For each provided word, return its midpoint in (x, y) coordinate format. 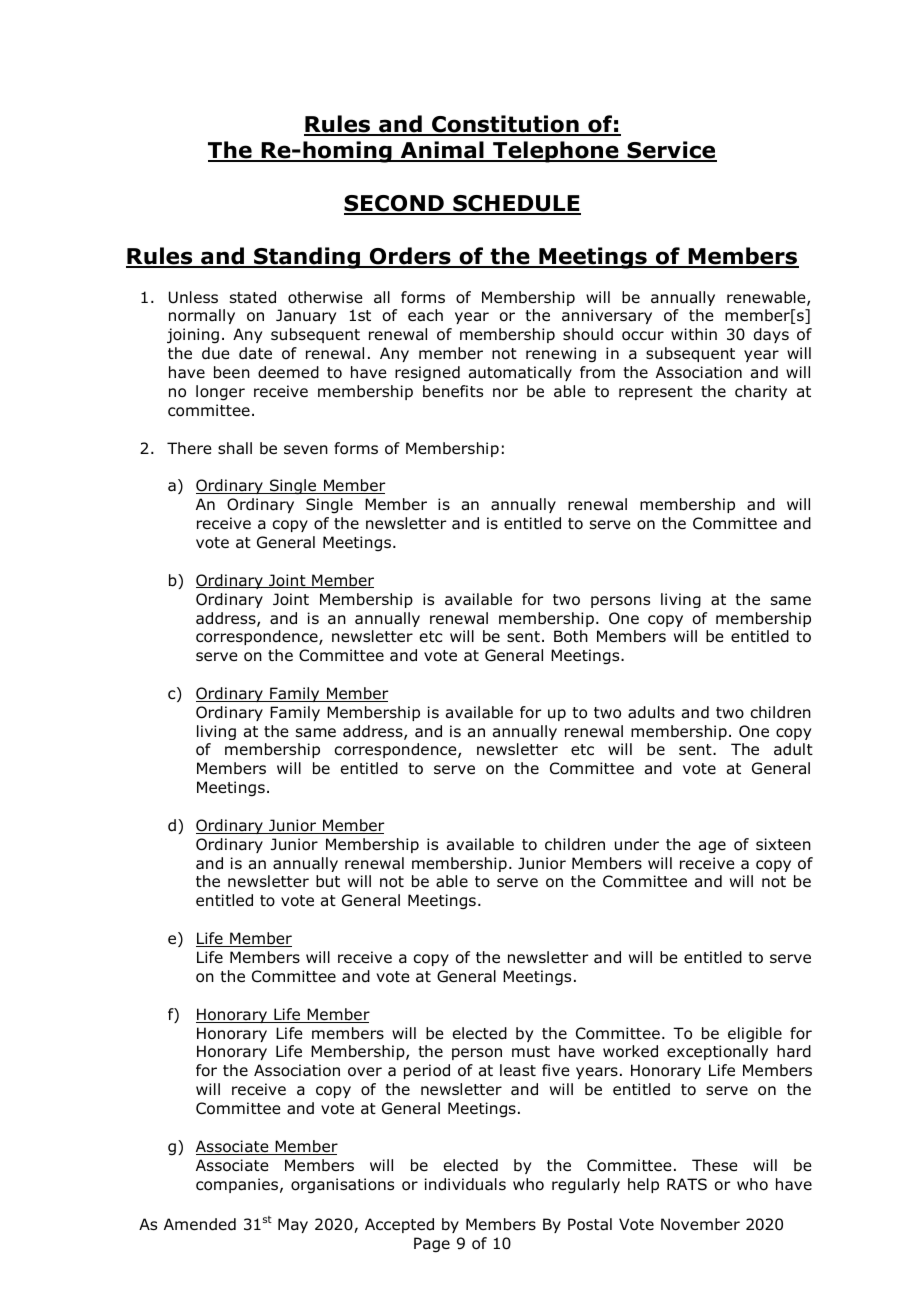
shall (235, 448)
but (328, 881)
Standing (307, 258)
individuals (465, 1184)
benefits (453, 391)
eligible (755, 1035)
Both (571, 636)
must (531, 1052)
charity (761, 392)
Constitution (505, 125)
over (365, 1072)
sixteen (783, 844)
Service (671, 151)
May (293, 1225)
